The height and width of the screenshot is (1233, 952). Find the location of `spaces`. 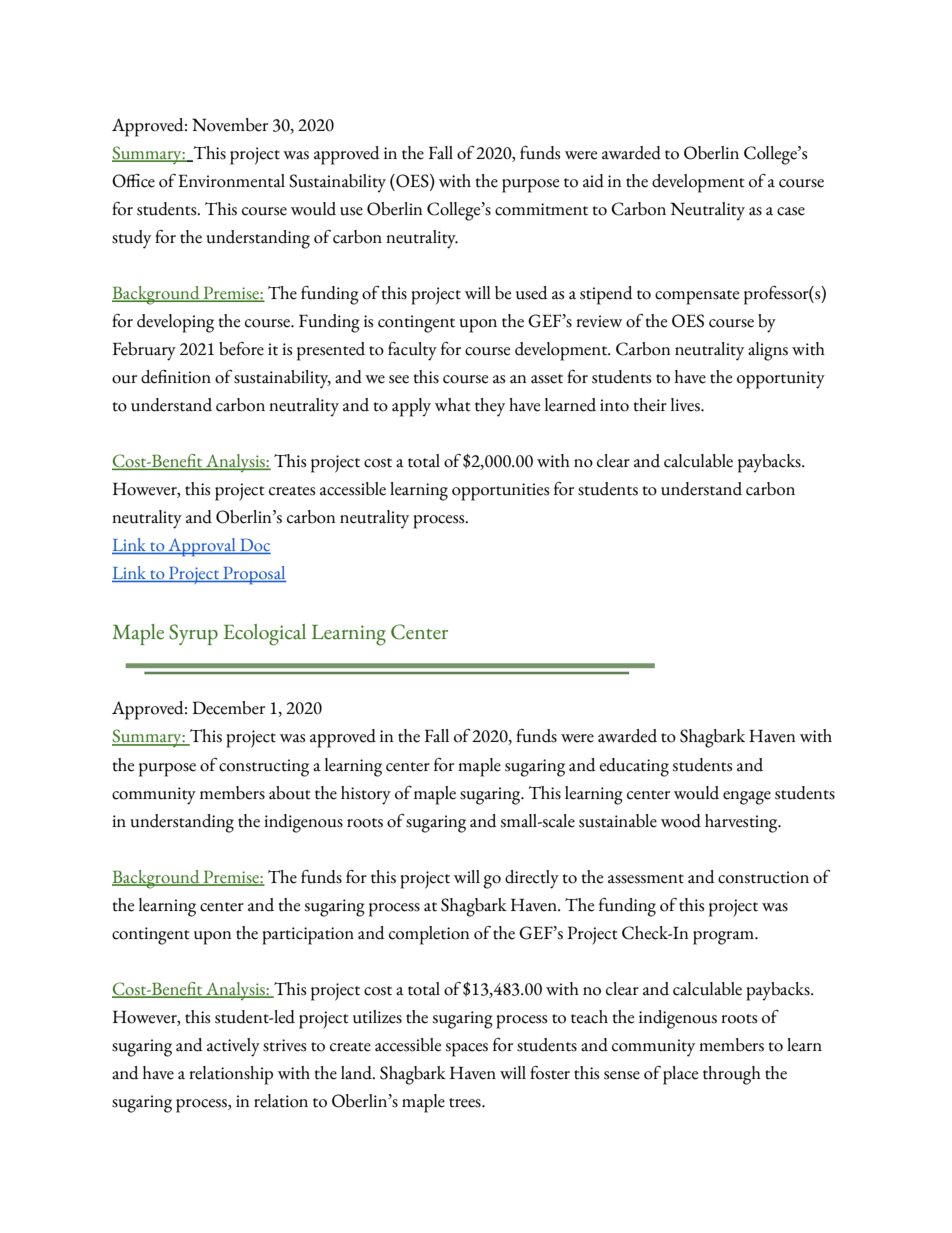

spaces is located at coordinates (466, 1050).
